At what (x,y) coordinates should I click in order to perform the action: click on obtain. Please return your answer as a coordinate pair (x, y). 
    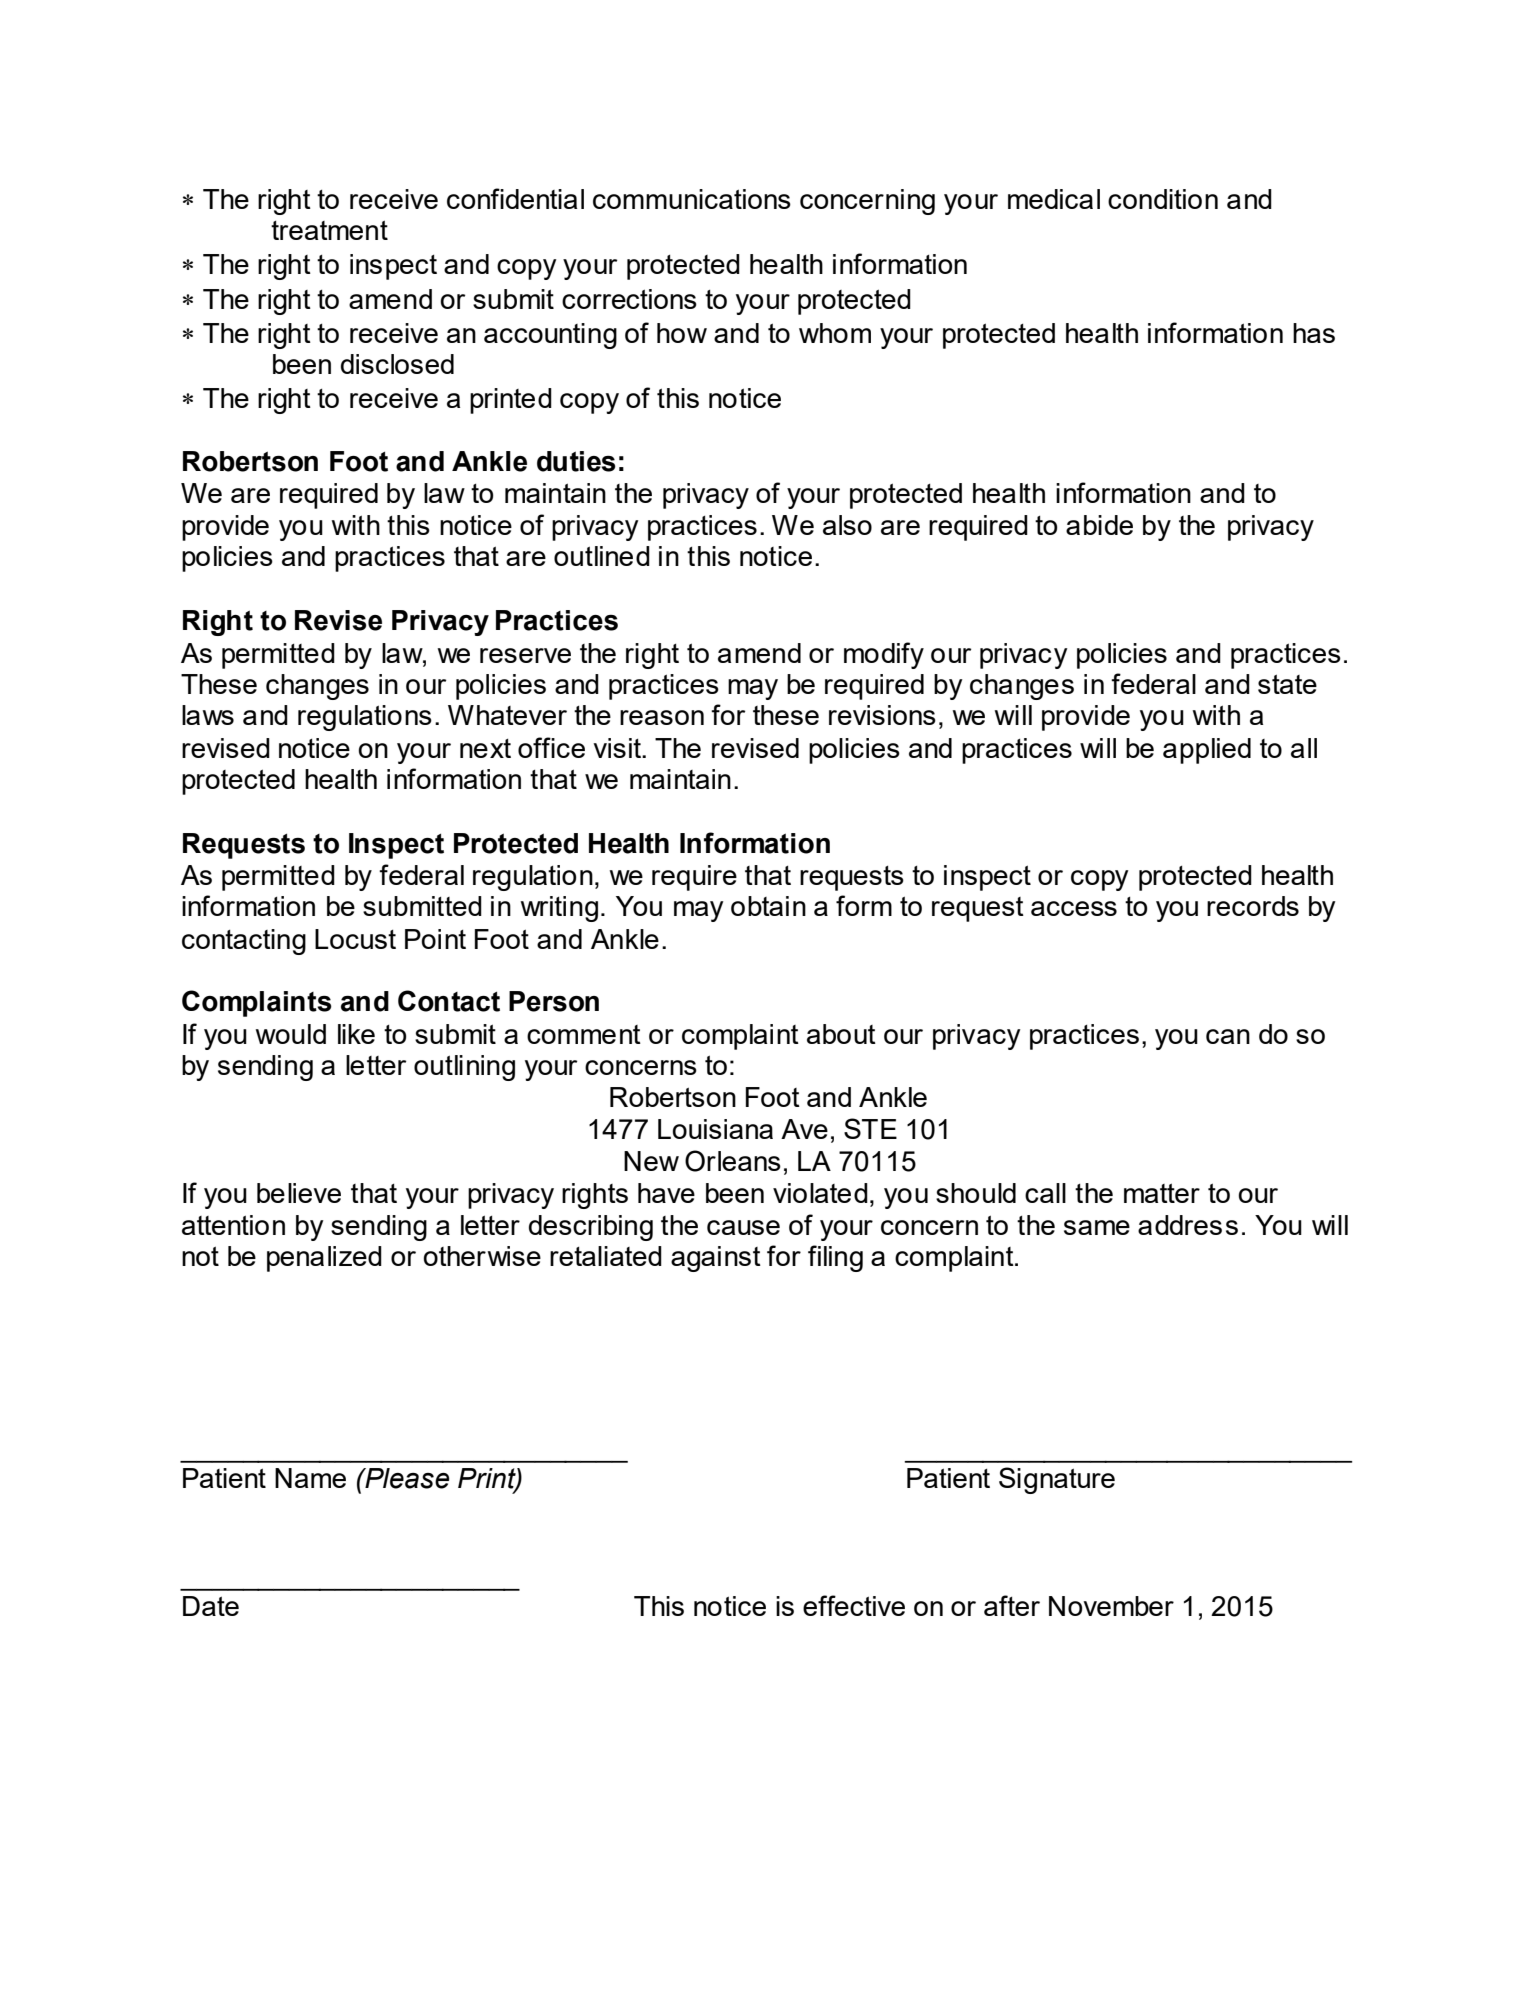
    Looking at the image, I should click on (768, 906).
